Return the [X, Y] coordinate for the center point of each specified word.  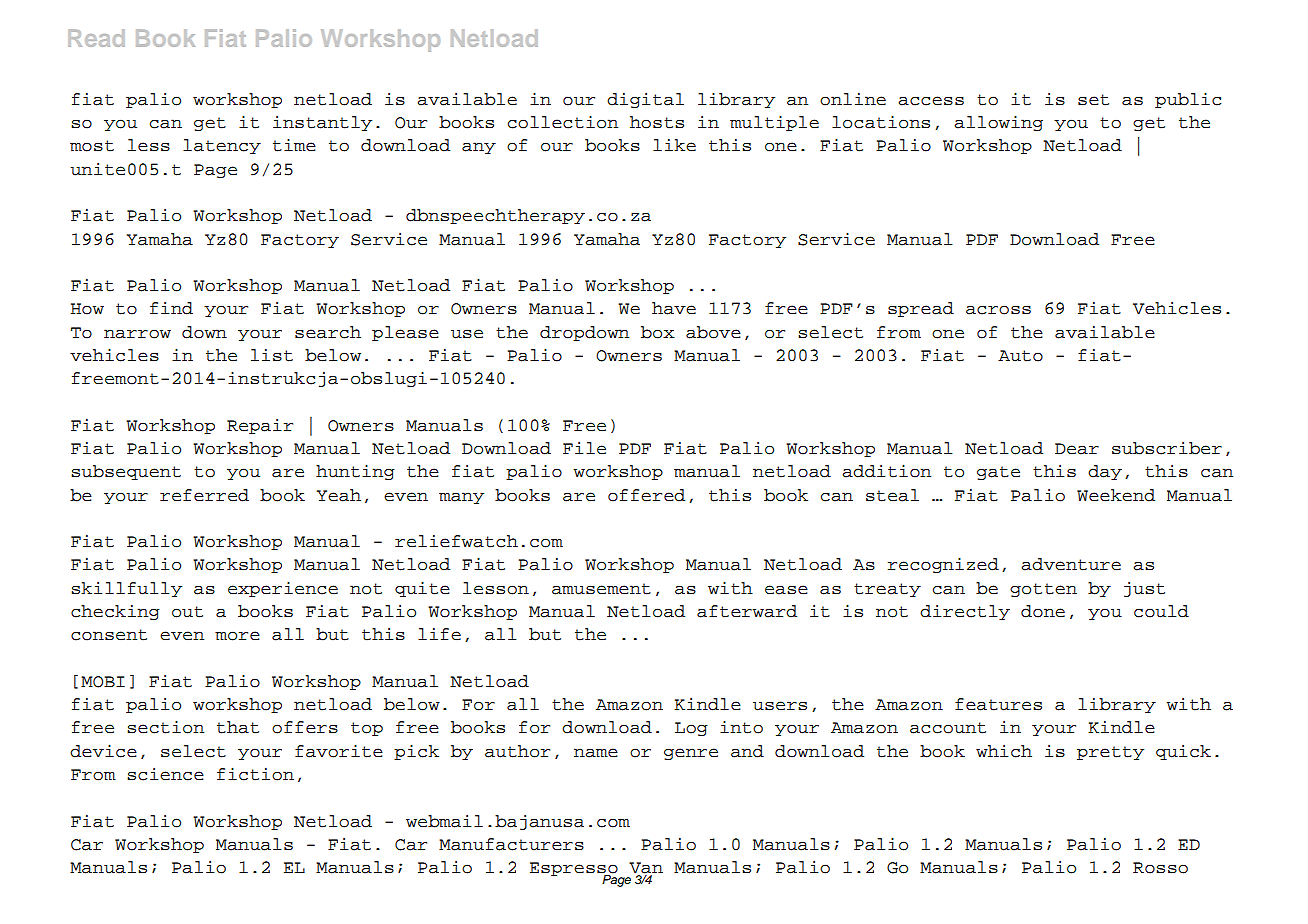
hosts [657, 122]
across [998, 310]
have [674, 308]
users [780, 706]
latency [222, 146]
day [1105, 472]
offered [646, 495]
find [171, 308]
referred [204, 495]
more [237, 636]
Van [646, 869]
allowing [998, 123]
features [998, 704]
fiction [255, 774]
